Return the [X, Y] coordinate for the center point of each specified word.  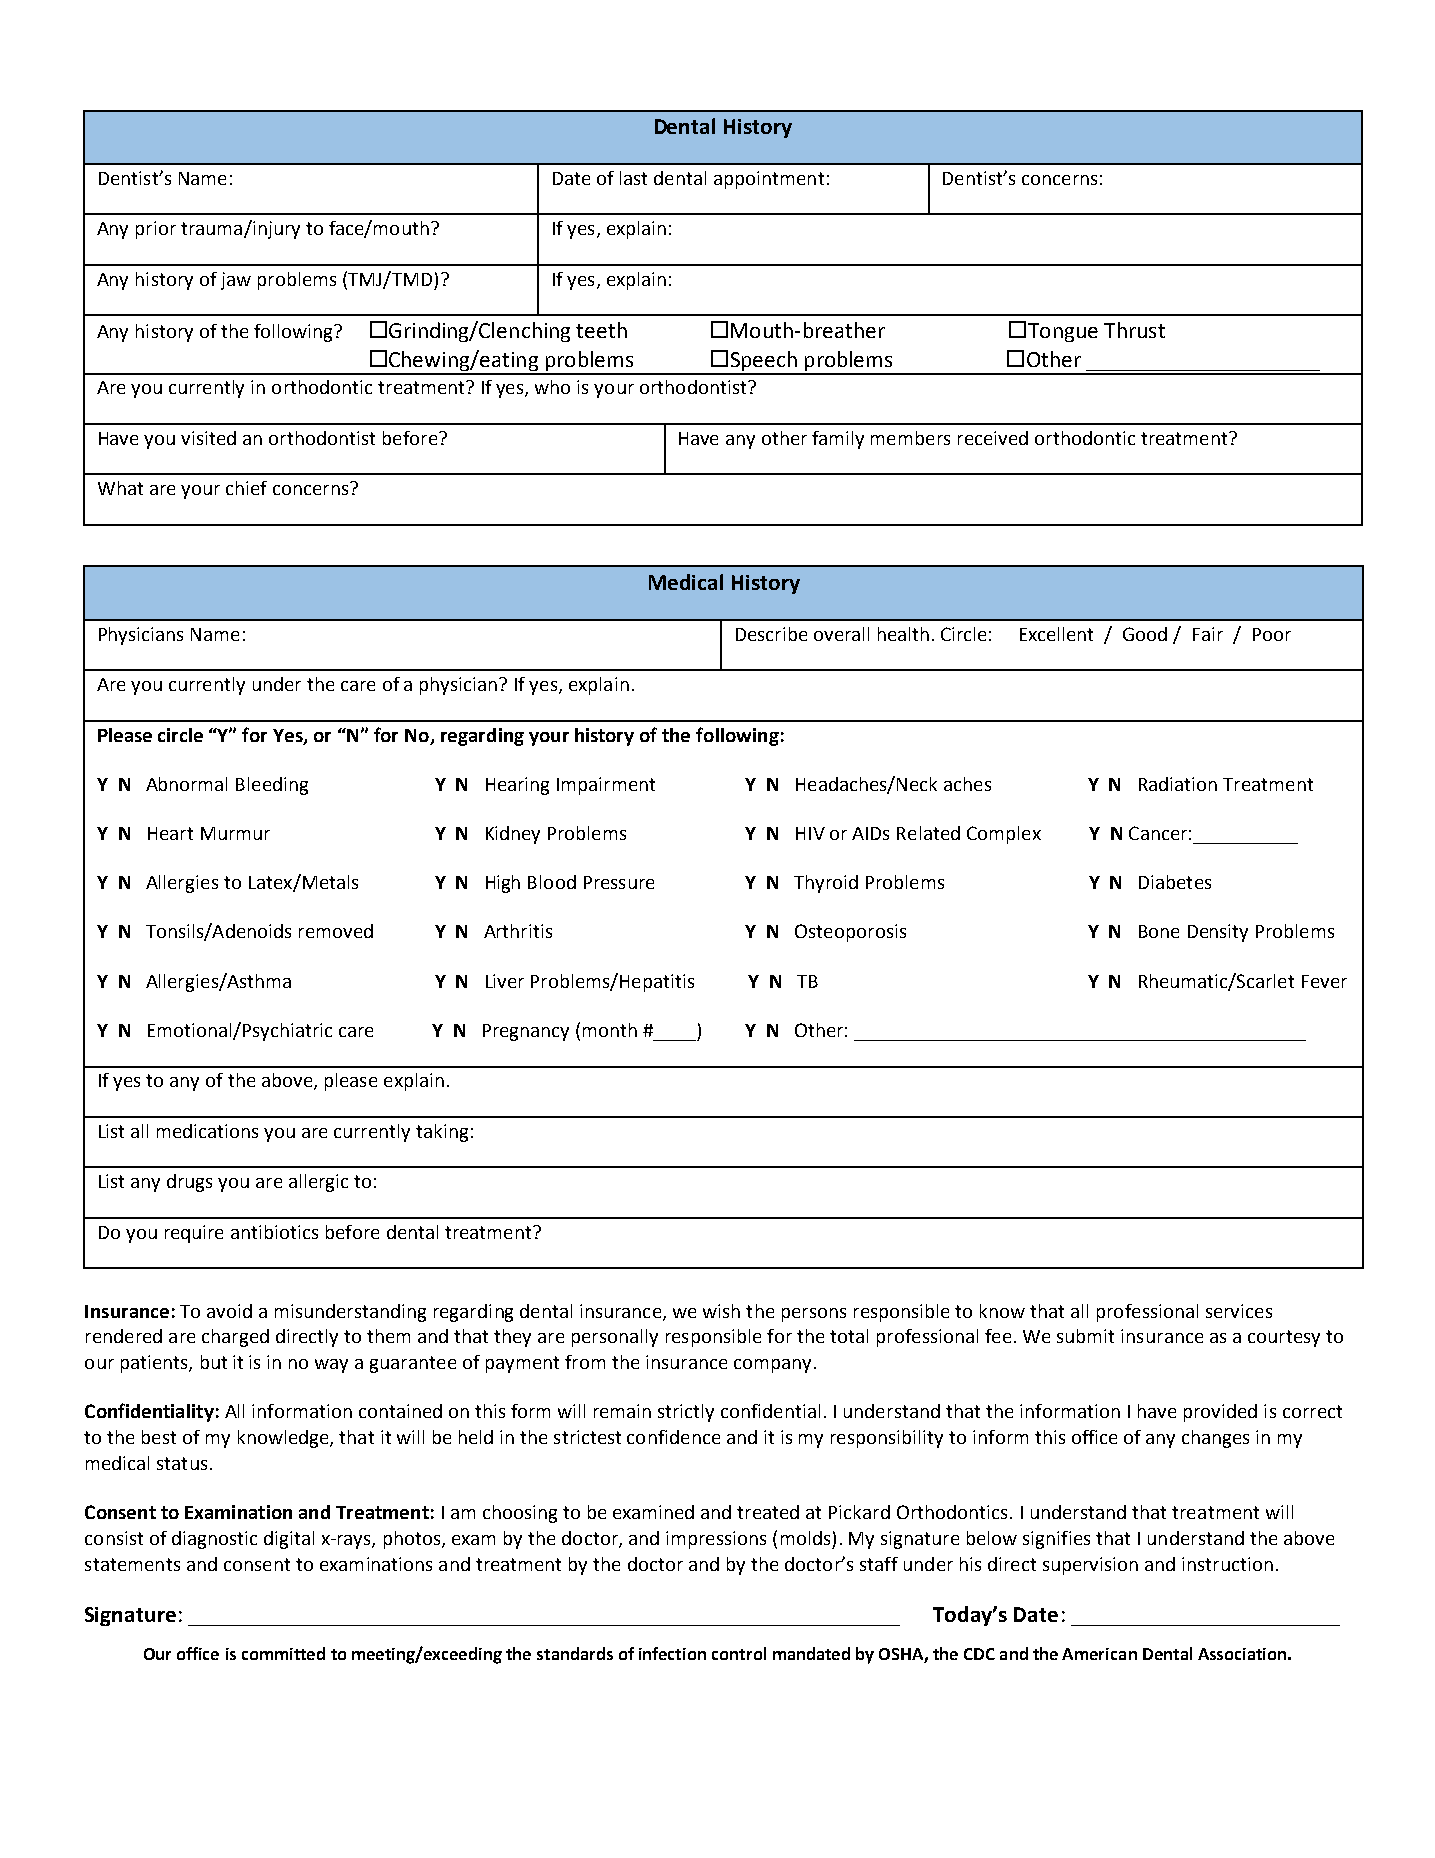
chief [246, 488]
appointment [769, 180]
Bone [1159, 931]
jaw [236, 281]
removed [336, 931]
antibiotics [274, 1232]
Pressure [619, 882]
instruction [1227, 1564]
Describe [771, 634]
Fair [1208, 634]
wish [721, 1311]
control [739, 1653]
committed [283, 1653]
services [1239, 1311]
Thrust [1134, 330]
